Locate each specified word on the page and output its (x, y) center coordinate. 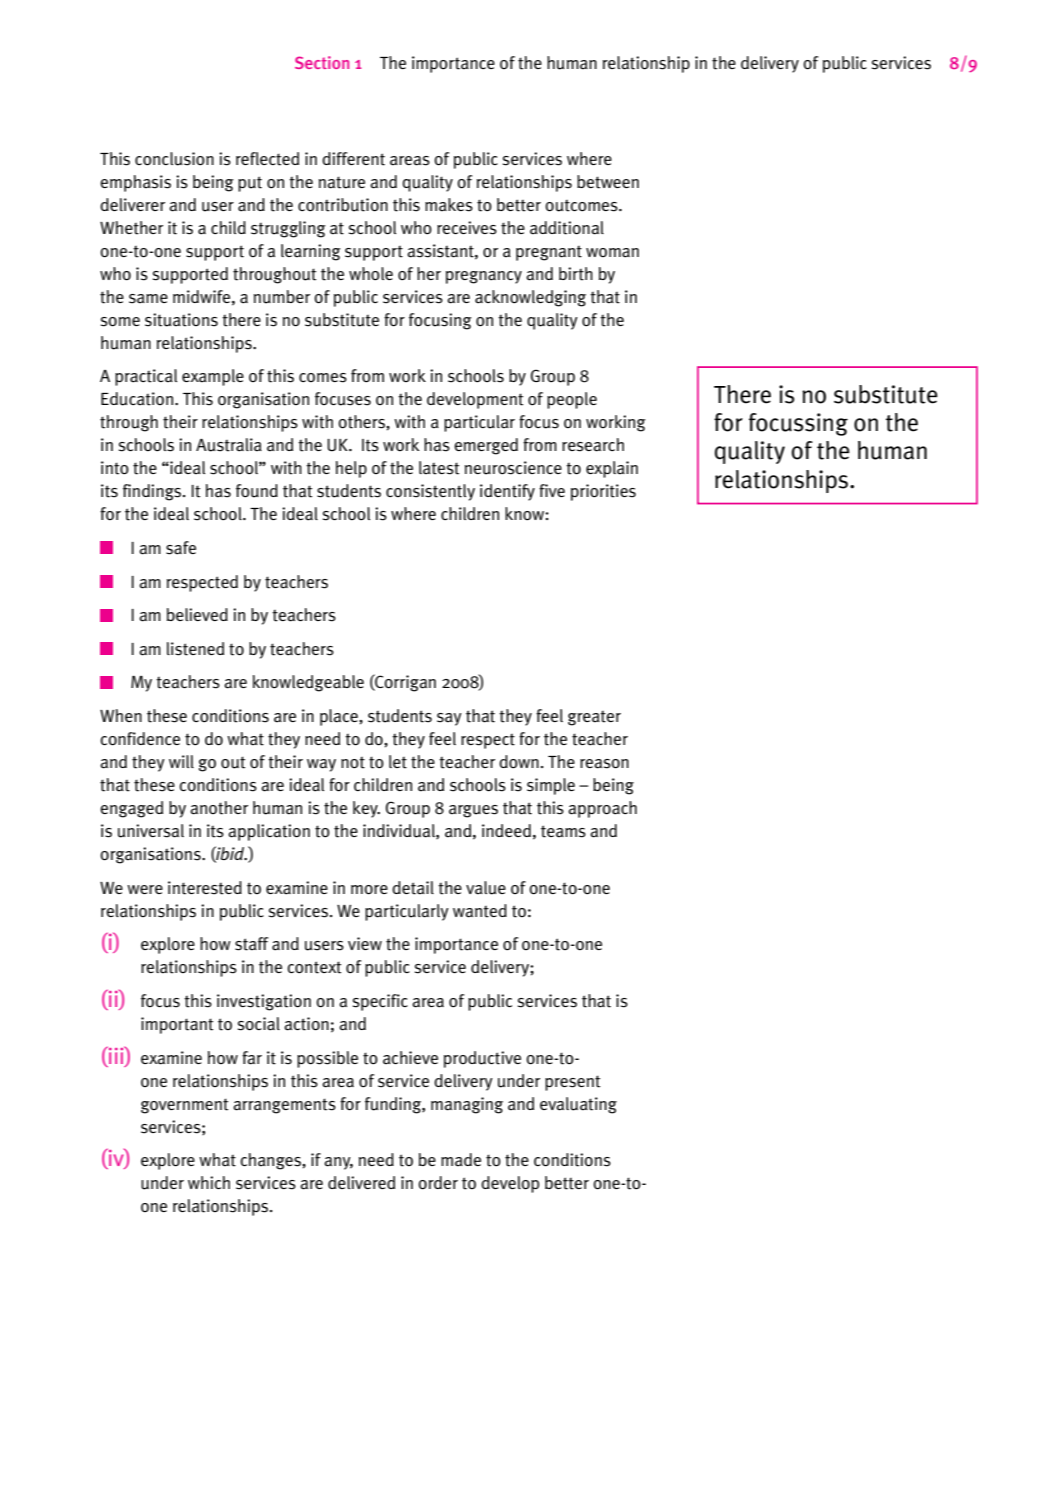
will (181, 761)
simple (551, 786)
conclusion (174, 159)
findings (153, 492)
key (366, 809)
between (608, 182)
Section (322, 62)
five (552, 490)
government (184, 1106)
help (351, 469)
